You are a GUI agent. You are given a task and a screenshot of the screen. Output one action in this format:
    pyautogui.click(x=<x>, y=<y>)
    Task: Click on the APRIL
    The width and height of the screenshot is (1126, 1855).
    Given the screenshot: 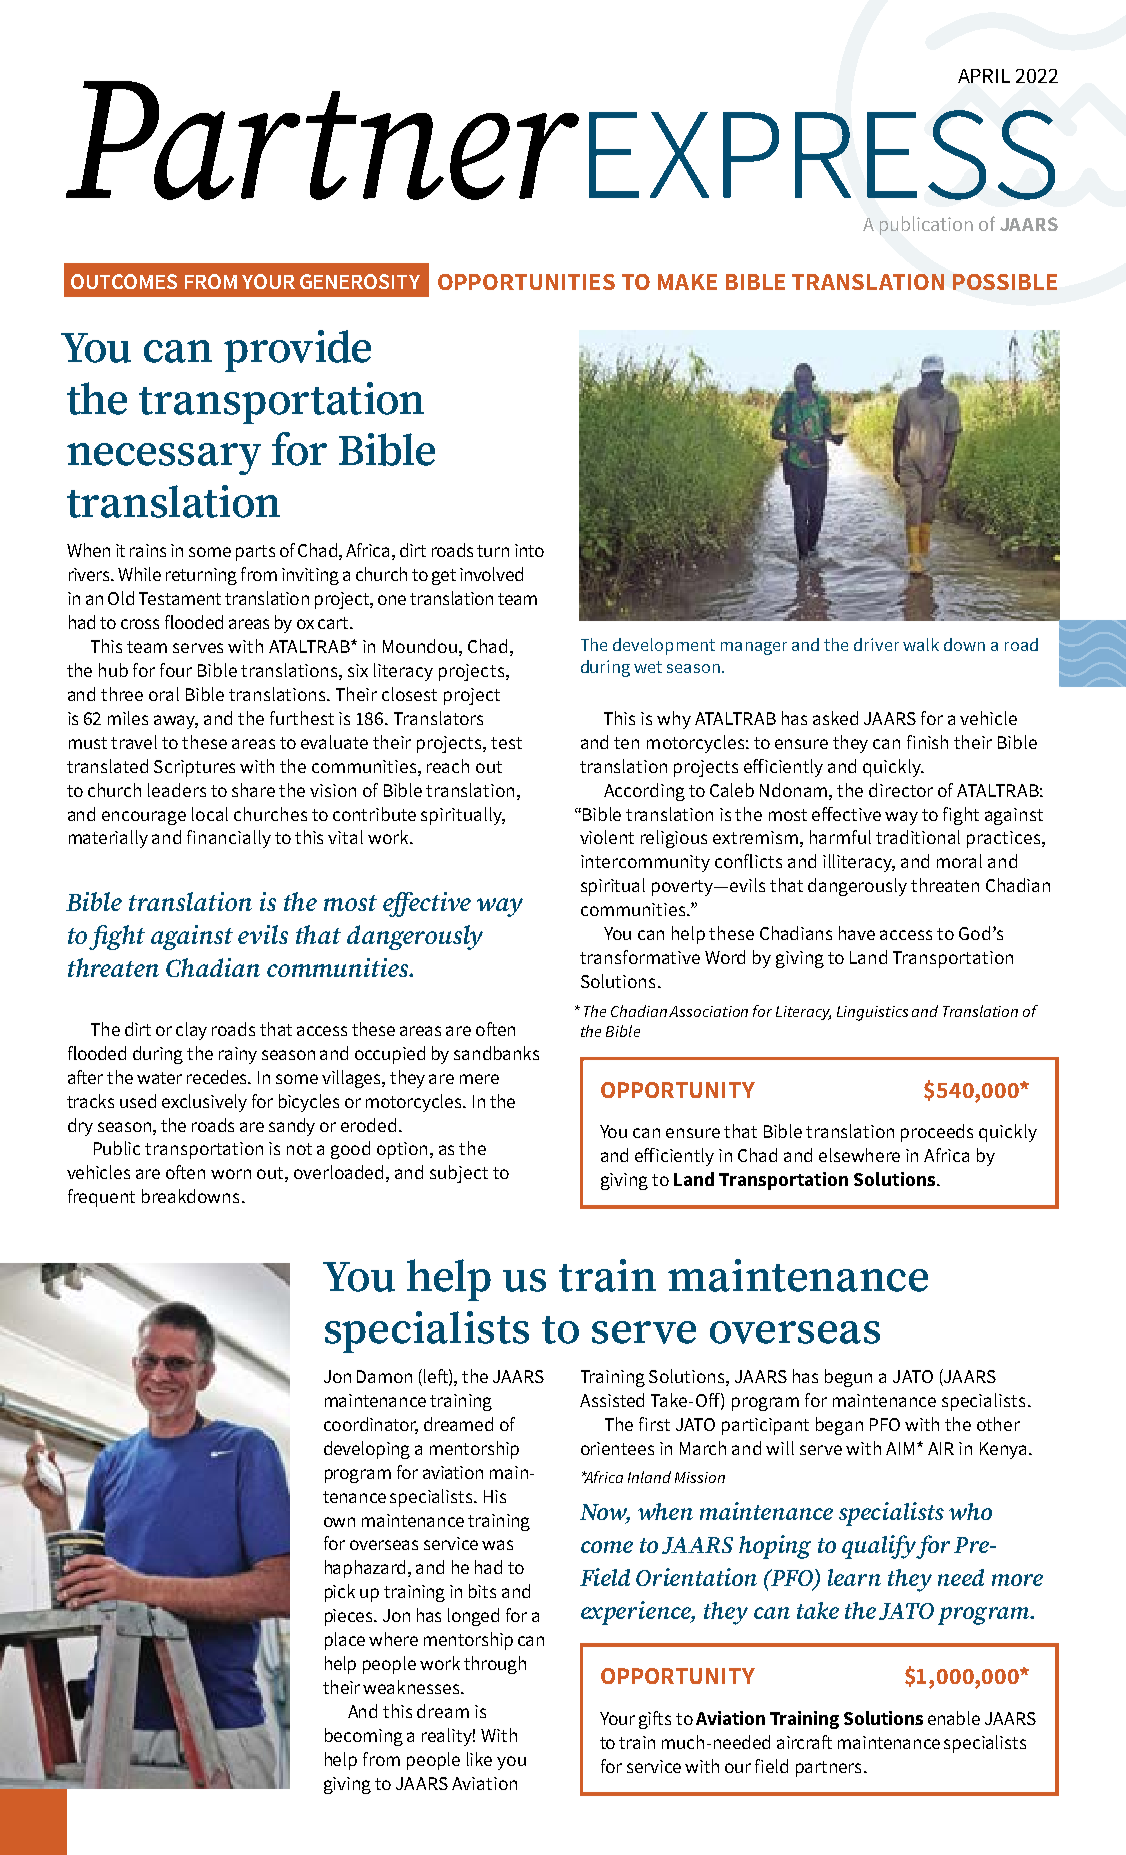 What is the action you would take?
    pyautogui.click(x=984, y=76)
